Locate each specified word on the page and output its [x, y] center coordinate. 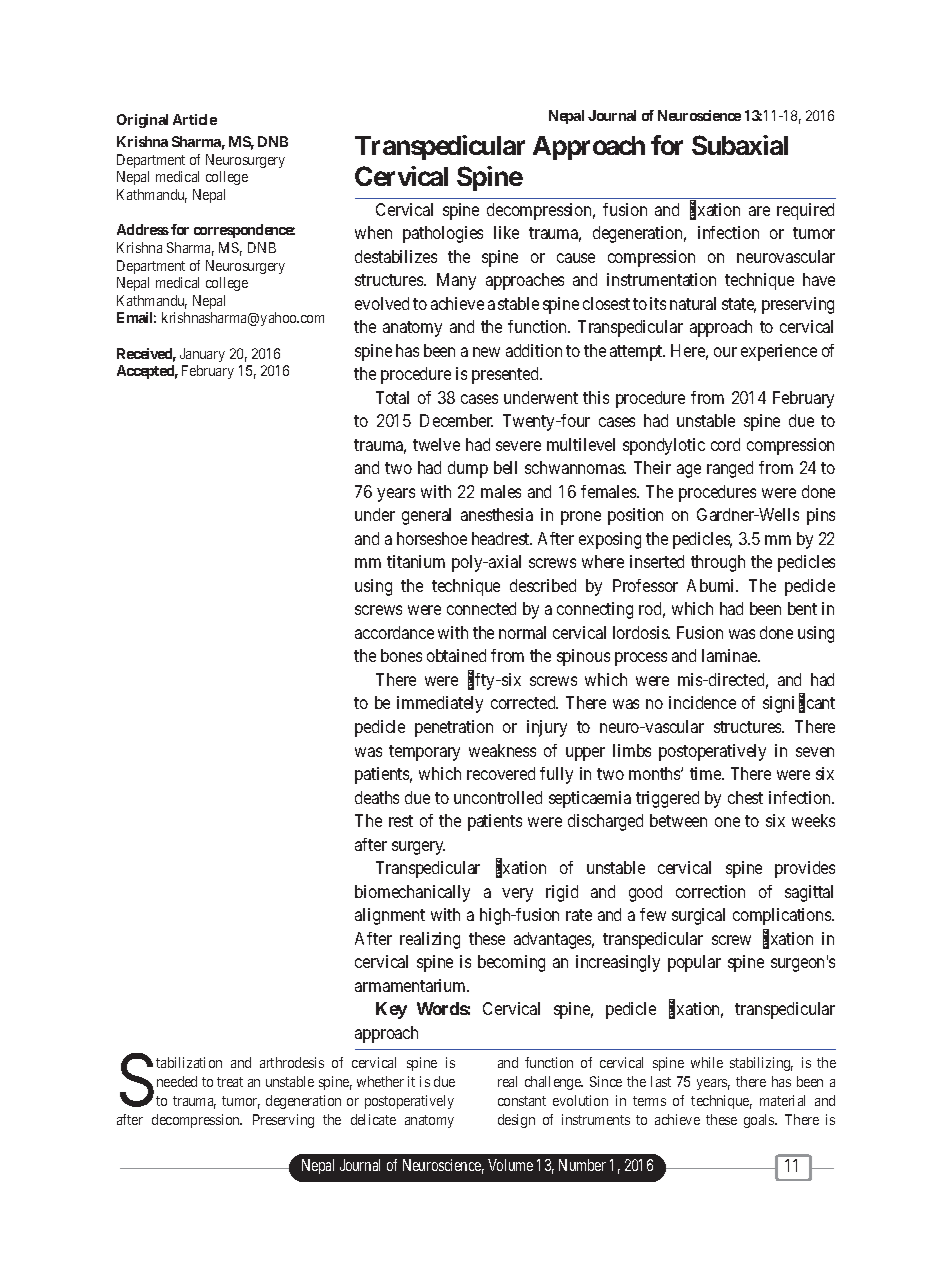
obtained [456, 655]
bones [401, 655]
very [517, 895]
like [506, 232]
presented [507, 375]
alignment [390, 916]
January [202, 355]
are [759, 211]
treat [230, 1082]
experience [779, 352]
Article [195, 119]
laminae [730, 655]
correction [710, 891]
